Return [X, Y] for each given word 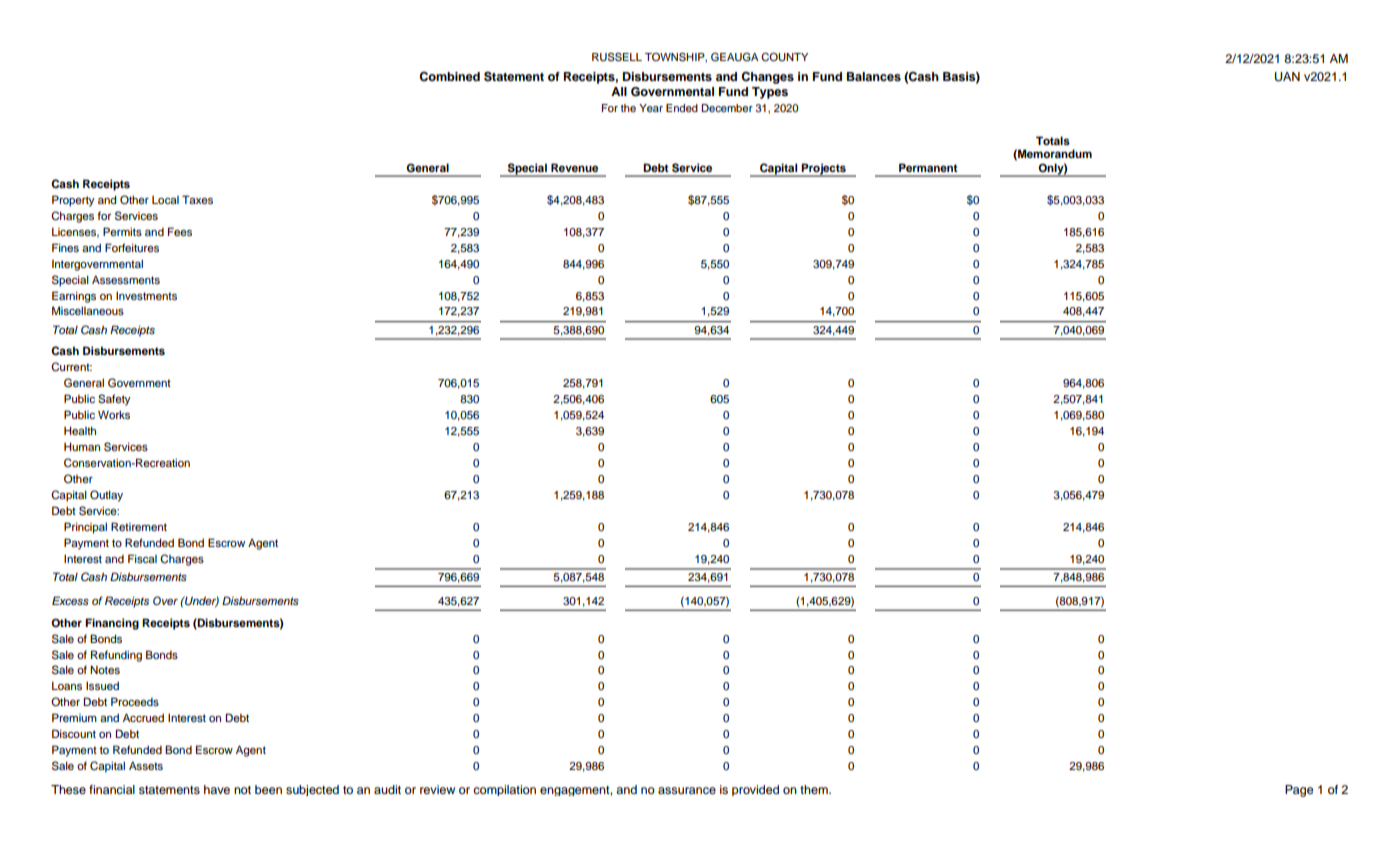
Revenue [574, 167]
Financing [112, 624]
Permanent [928, 167]
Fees [180, 231]
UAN [1287, 77]
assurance [687, 790]
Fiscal [142, 558]
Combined [449, 77]
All [619, 91]
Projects [823, 169]
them [815, 789]
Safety [114, 400]
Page [1299, 791]
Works [114, 414]
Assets [146, 765]
